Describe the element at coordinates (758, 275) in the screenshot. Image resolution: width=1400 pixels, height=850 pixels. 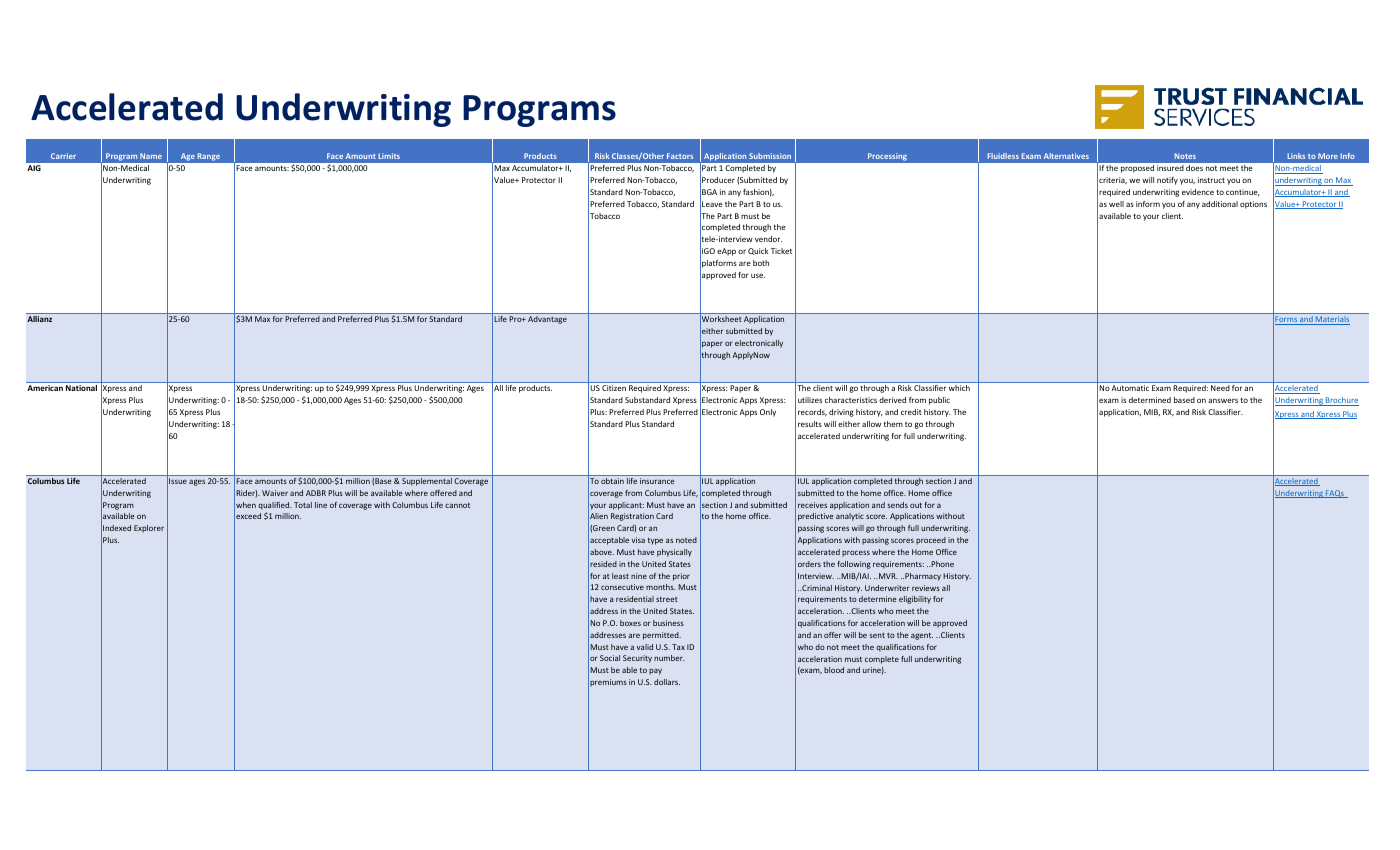
I see `use` at that location.
